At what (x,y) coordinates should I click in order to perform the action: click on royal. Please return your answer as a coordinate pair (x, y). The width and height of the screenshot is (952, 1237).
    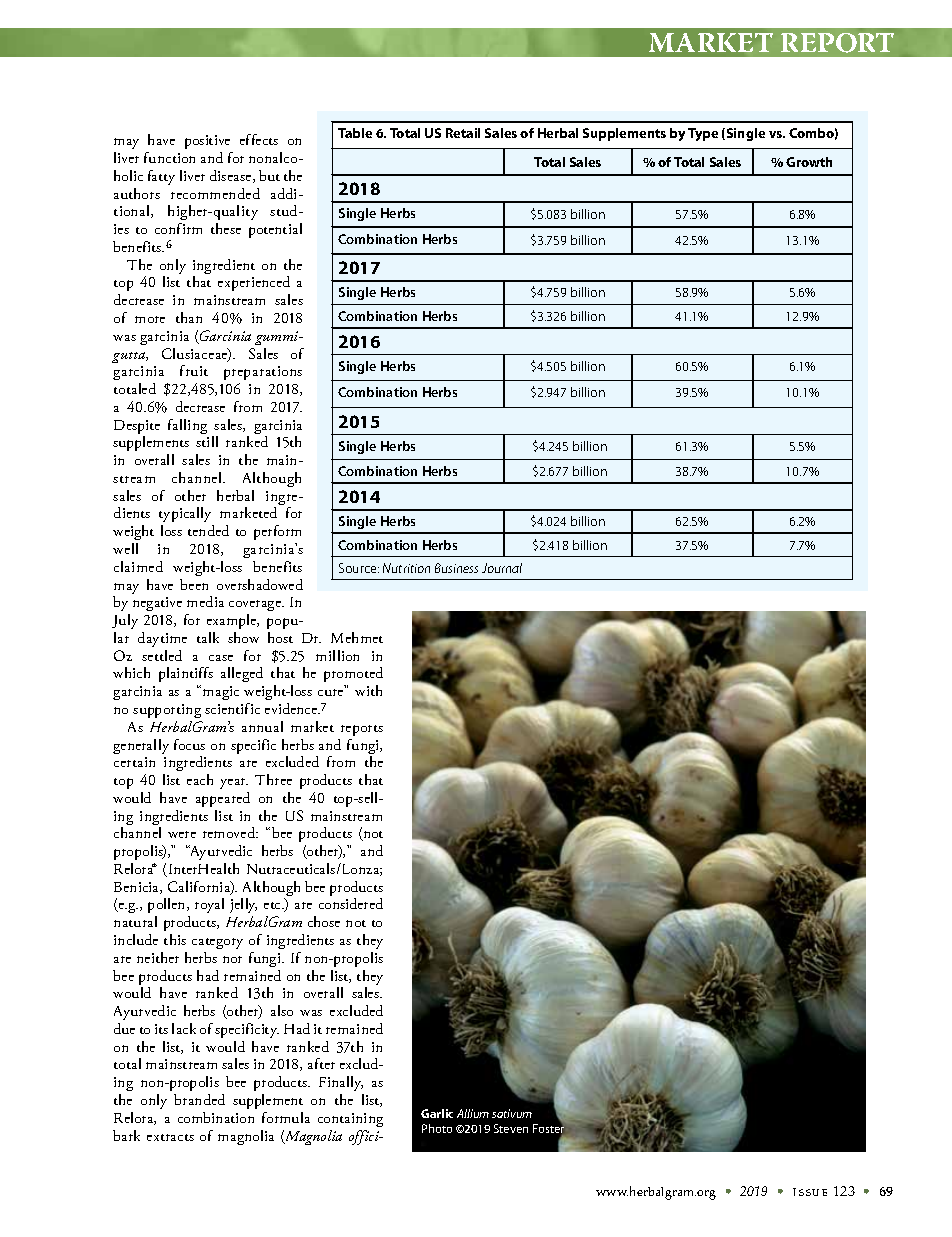
    Looking at the image, I should click on (209, 905).
